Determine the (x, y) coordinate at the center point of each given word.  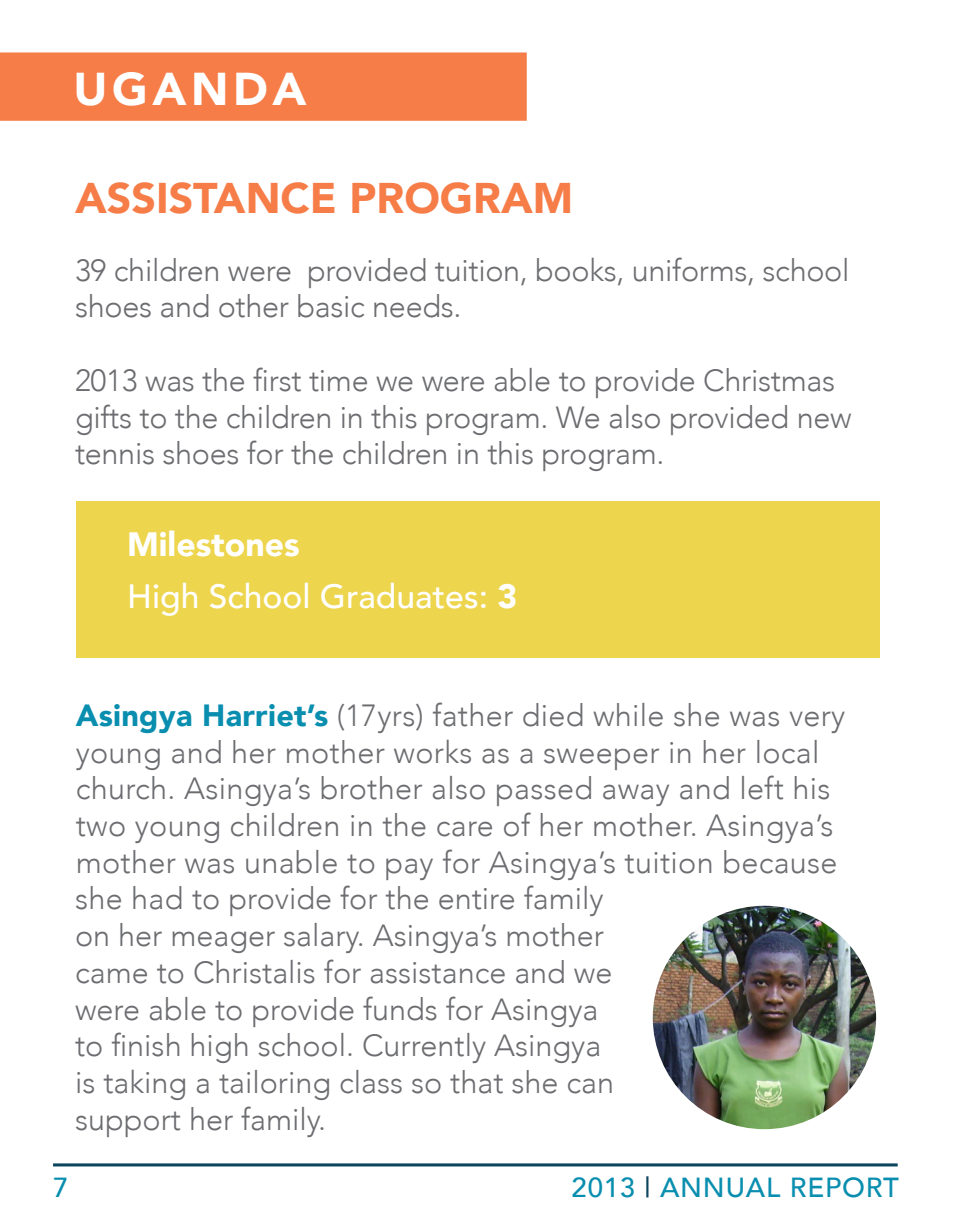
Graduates (399, 595)
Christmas (769, 380)
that (476, 1082)
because (780, 862)
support (128, 1124)
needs (413, 306)
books (576, 270)
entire (476, 899)
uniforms (690, 269)
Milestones (214, 543)
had (157, 898)
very (817, 722)
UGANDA (191, 89)
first (277, 379)
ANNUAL (720, 1187)
